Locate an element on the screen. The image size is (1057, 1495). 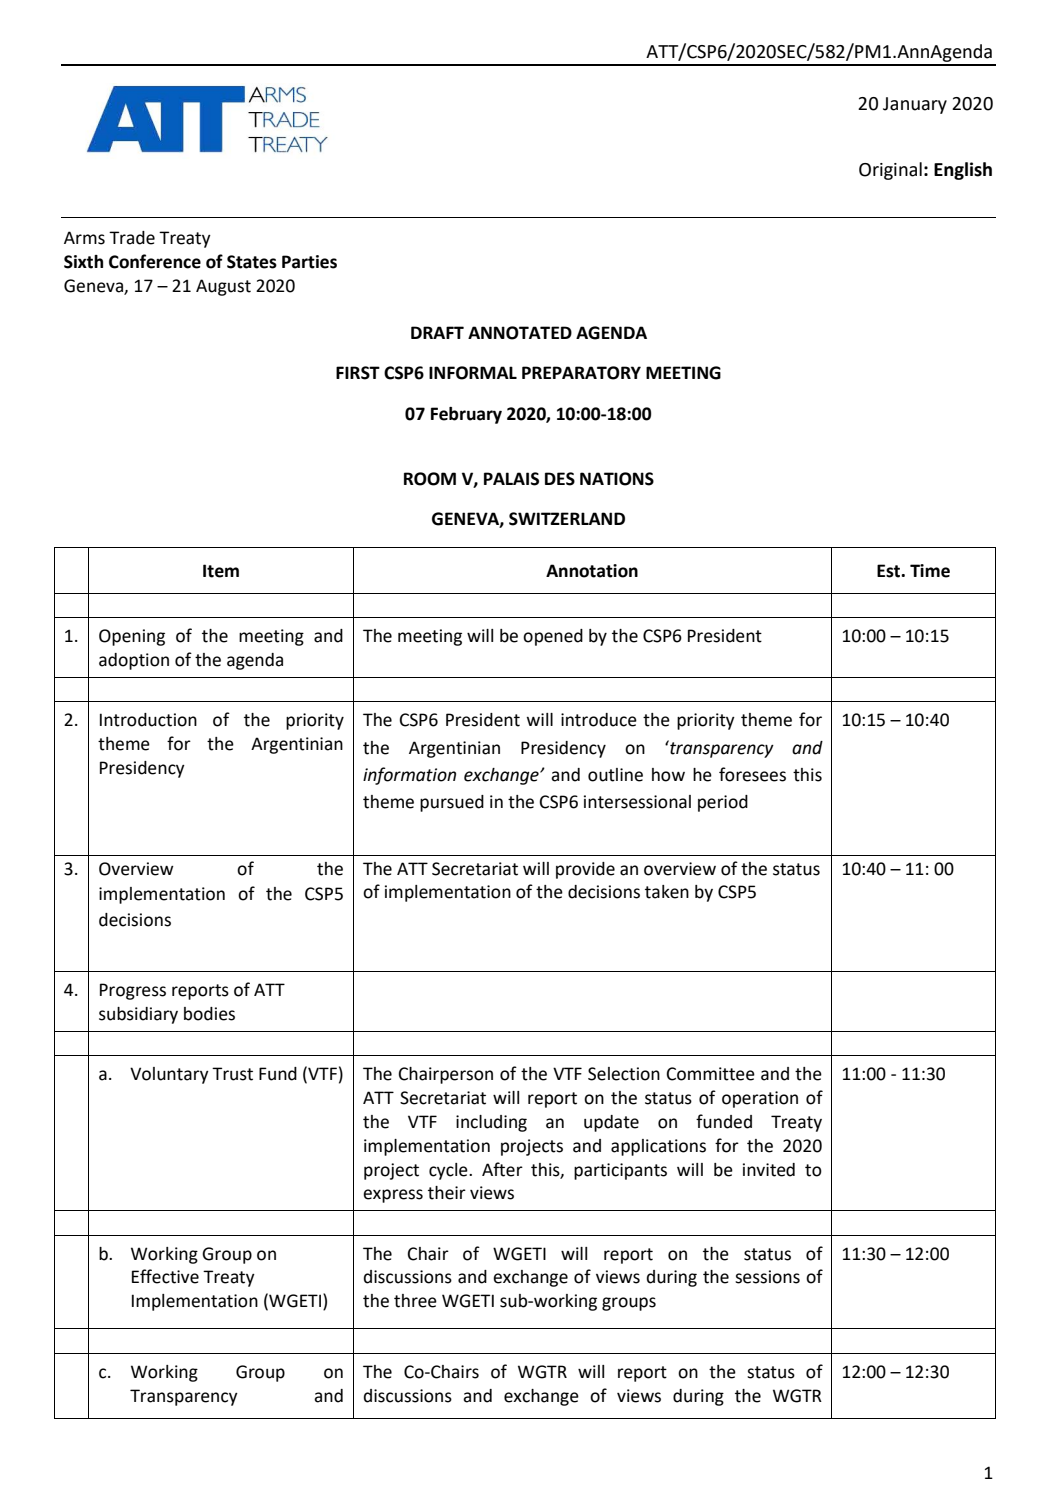
Original is located at coordinates (890, 171).
